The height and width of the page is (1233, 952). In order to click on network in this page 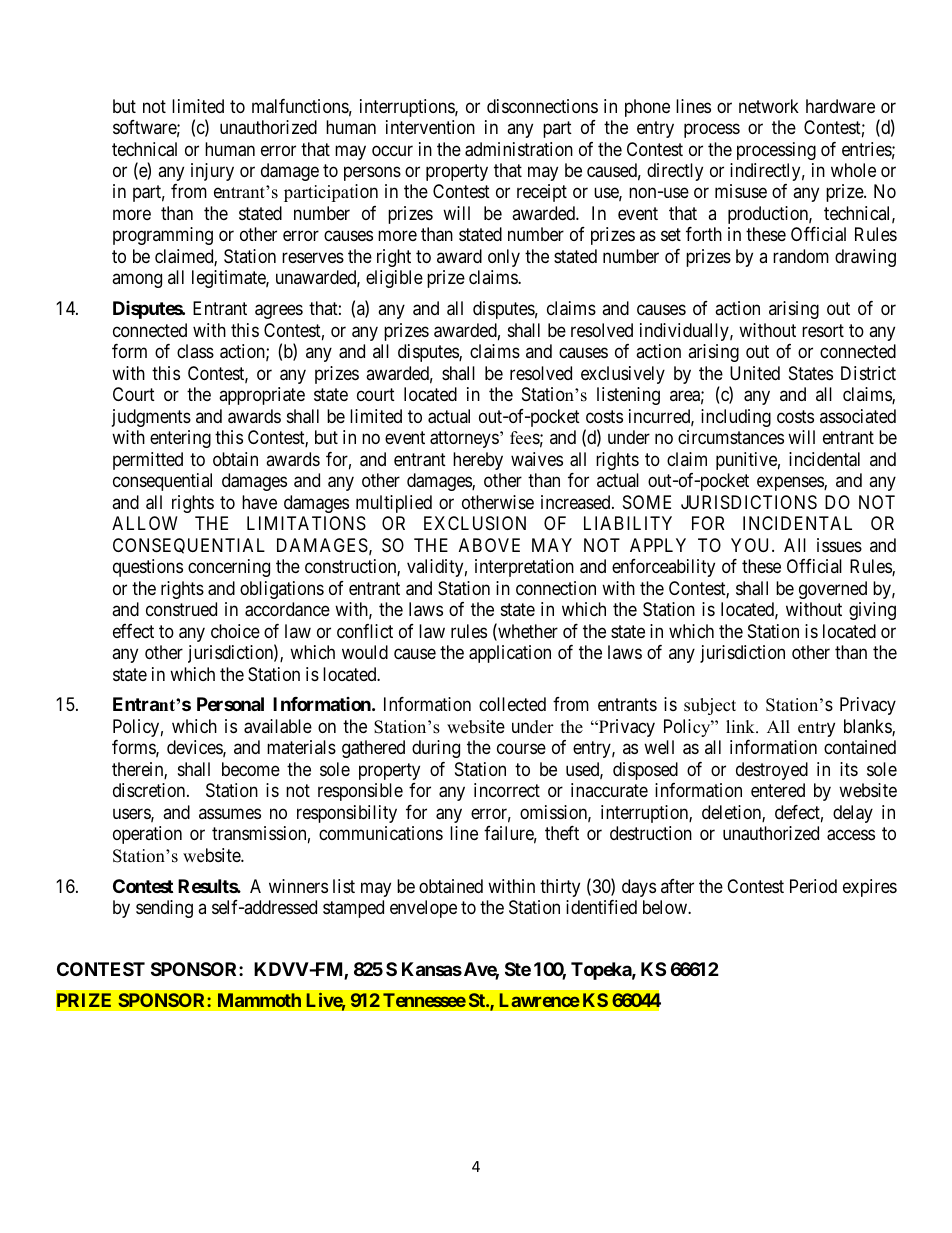, I will do `click(769, 106)`.
